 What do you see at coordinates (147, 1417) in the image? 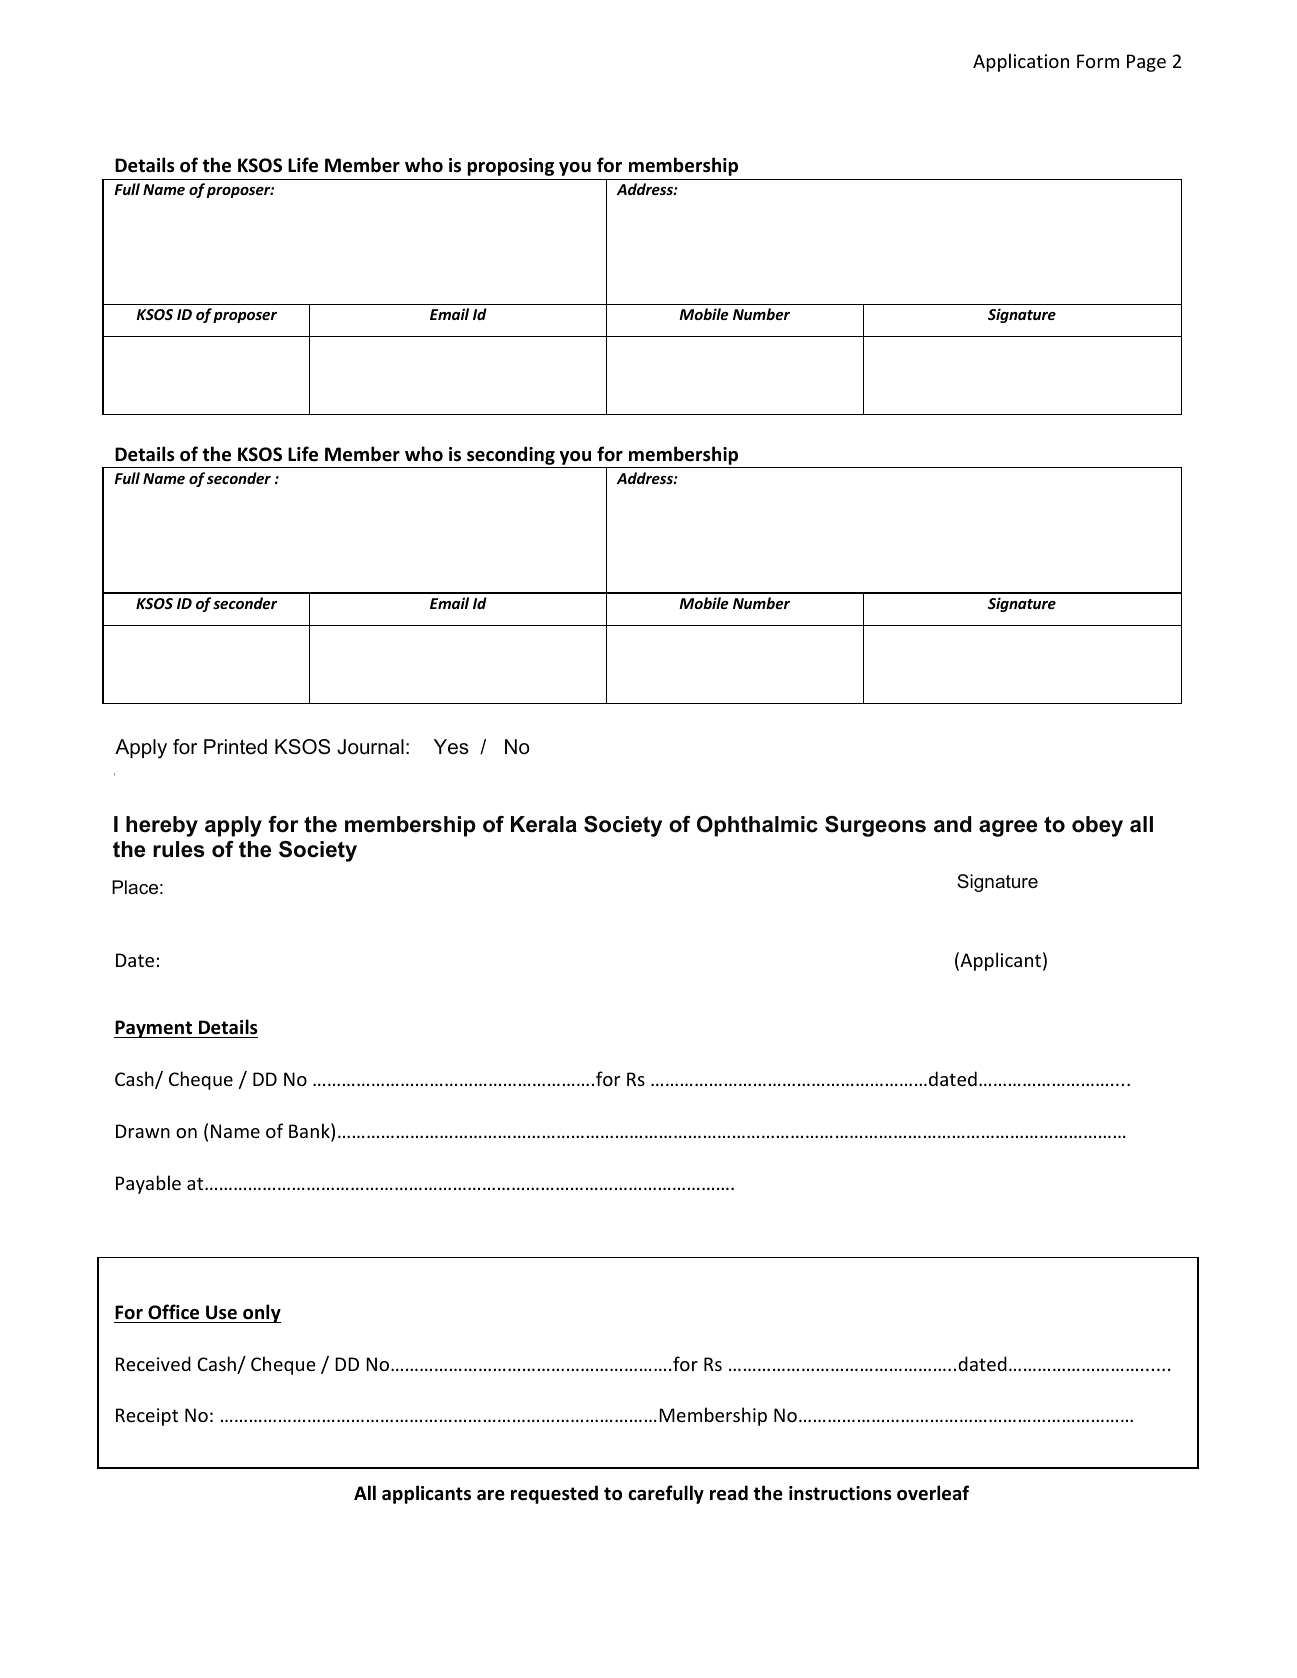
I see `Receipt` at bounding box center [147, 1417].
